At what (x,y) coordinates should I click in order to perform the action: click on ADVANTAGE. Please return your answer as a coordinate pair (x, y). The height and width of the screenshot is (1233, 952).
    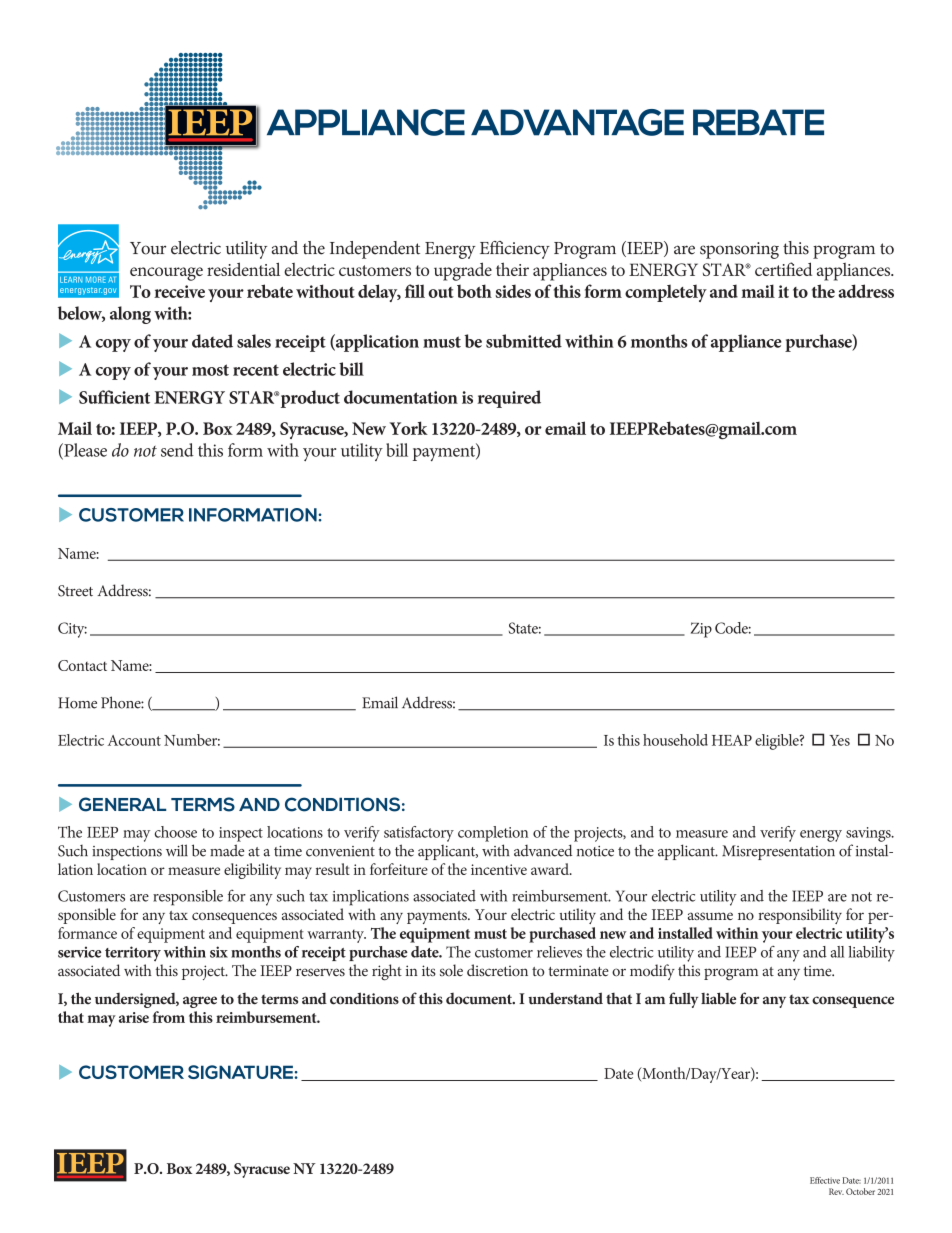
    Looking at the image, I should click on (577, 122).
